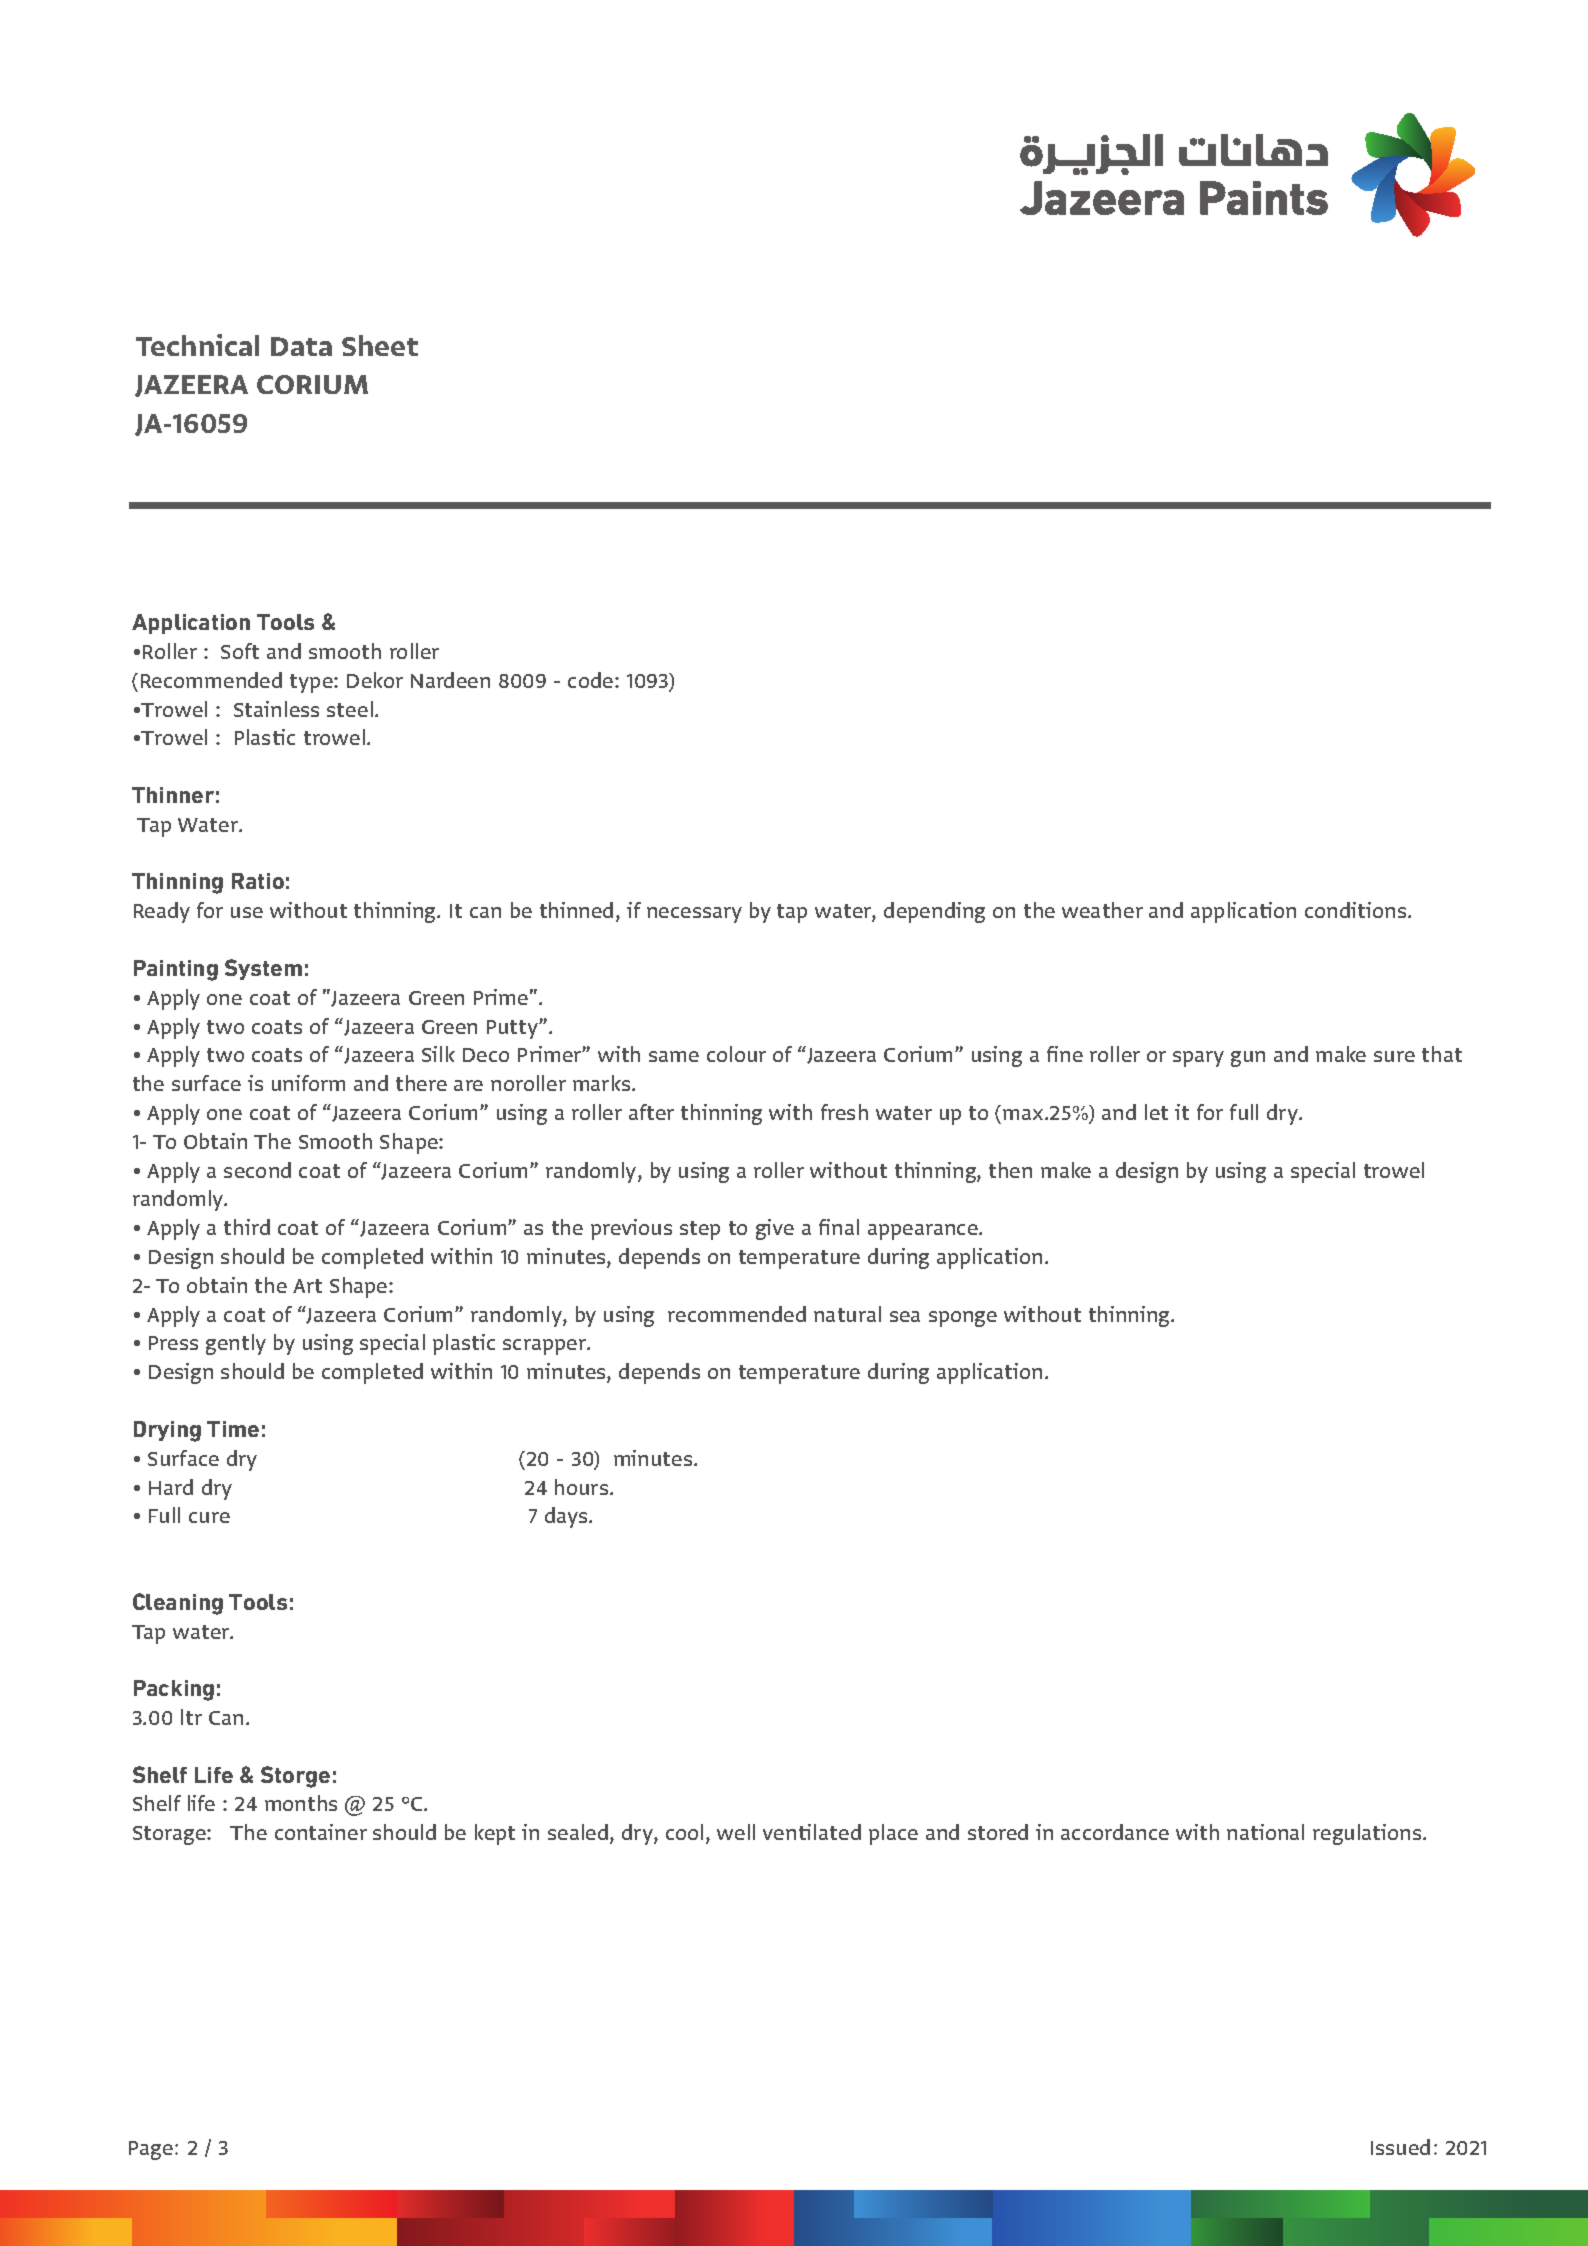 Image resolution: width=1588 pixels, height=2246 pixels. I want to click on gun, so click(1248, 1059).
